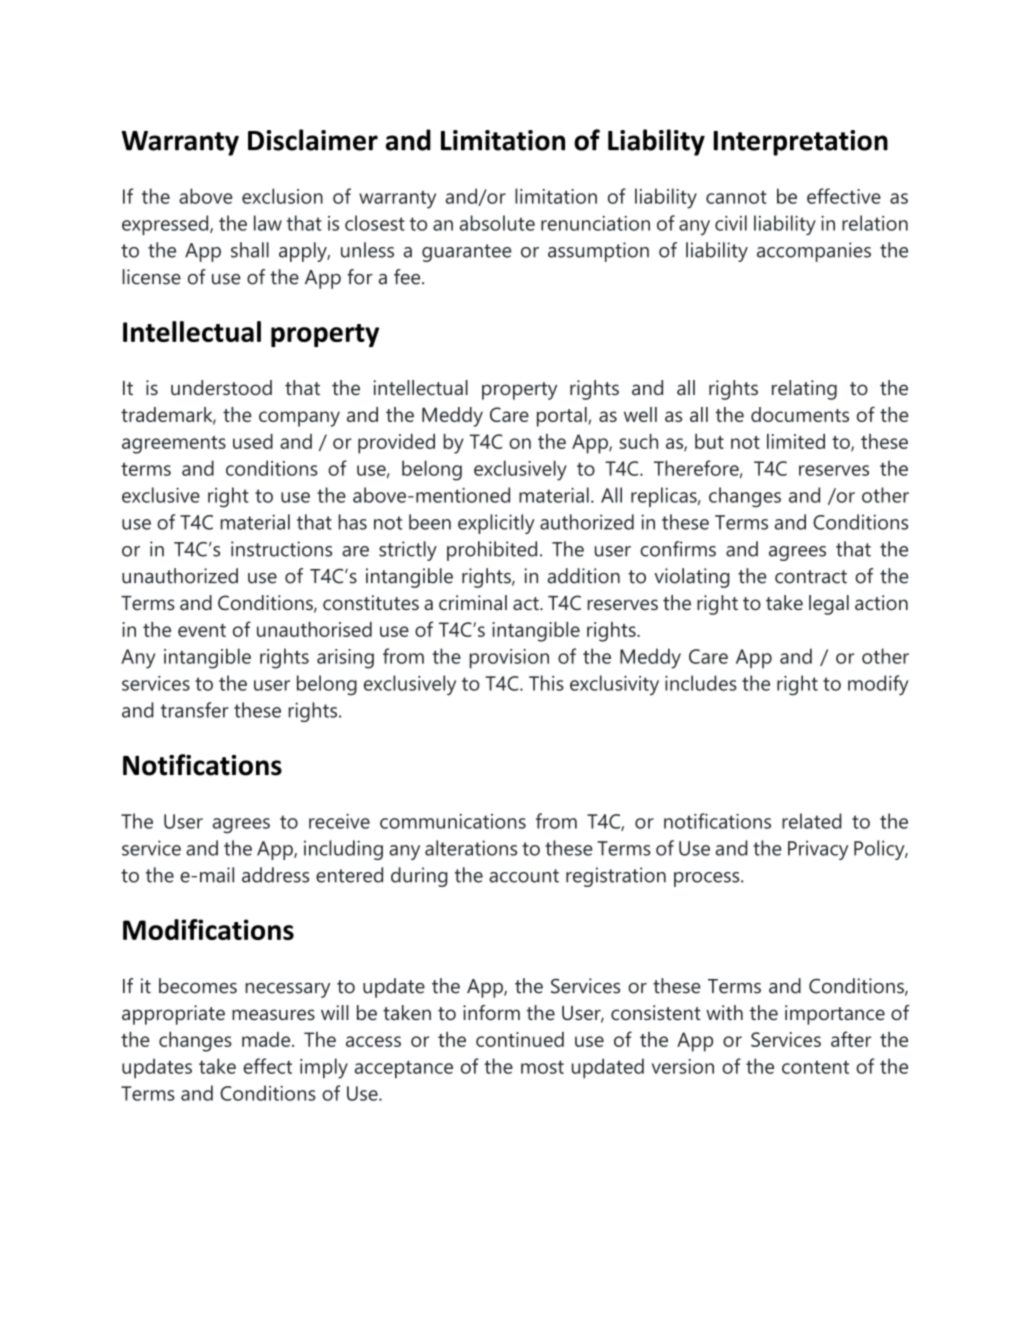 The width and height of the image is (1030, 1333). I want to click on absolute, so click(497, 223).
